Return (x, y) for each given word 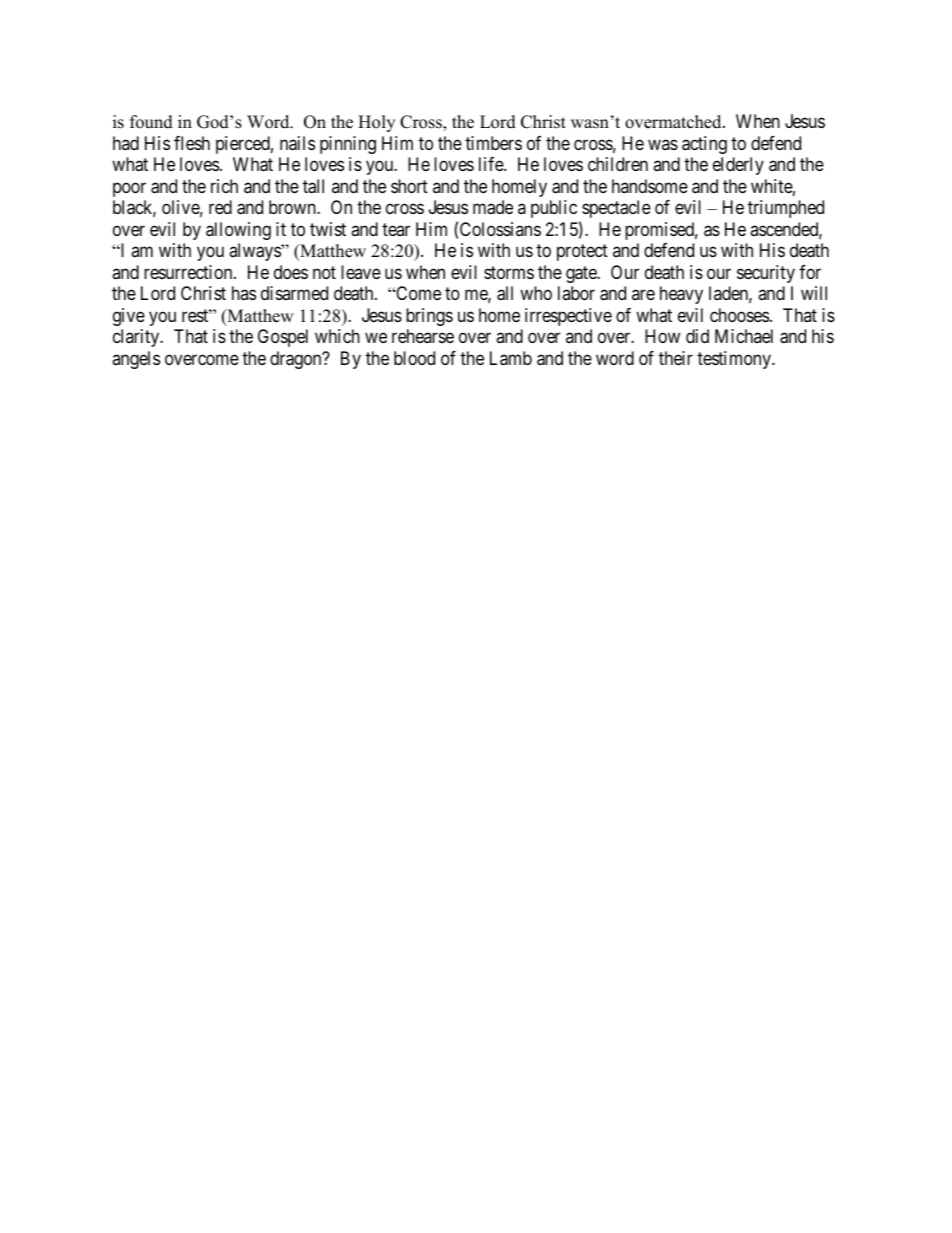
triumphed (786, 209)
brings (429, 317)
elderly (738, 166)
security (766, 274)
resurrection (189, 272)
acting (704, 145)
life (492, 164)
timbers (493, 143)
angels (136, 360)
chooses (739, 315)
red (220, 207)
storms (509, 272)
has (244, 293)
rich (224, 186)
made (493, 207)
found (151, 122)
